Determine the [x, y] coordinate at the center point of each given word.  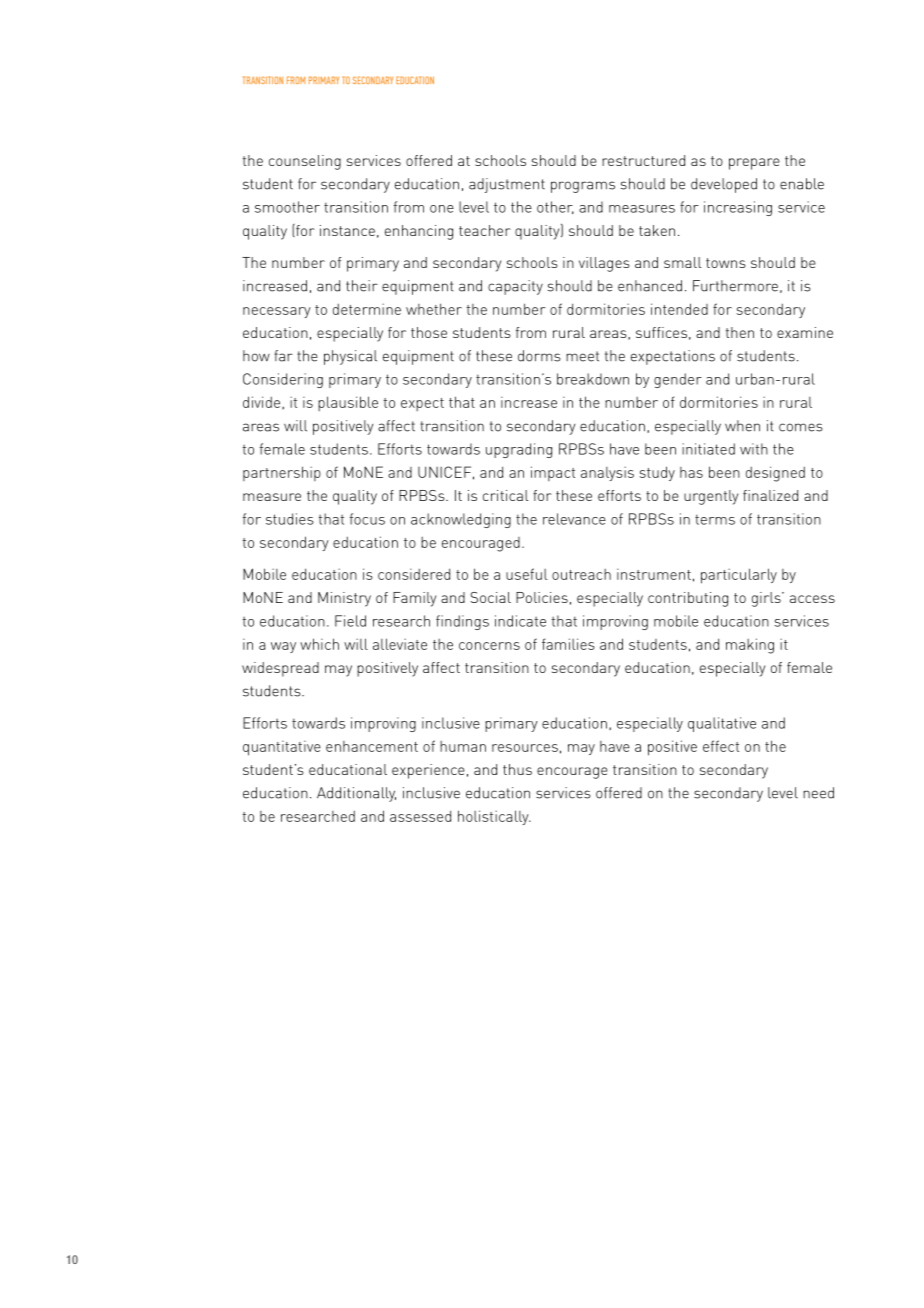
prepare [754, 164]
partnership [282, 473]
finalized [770, 495]
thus [517, 769]
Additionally [356, 794]
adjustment [507, 185]
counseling [305, 162]
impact [553, 473]
